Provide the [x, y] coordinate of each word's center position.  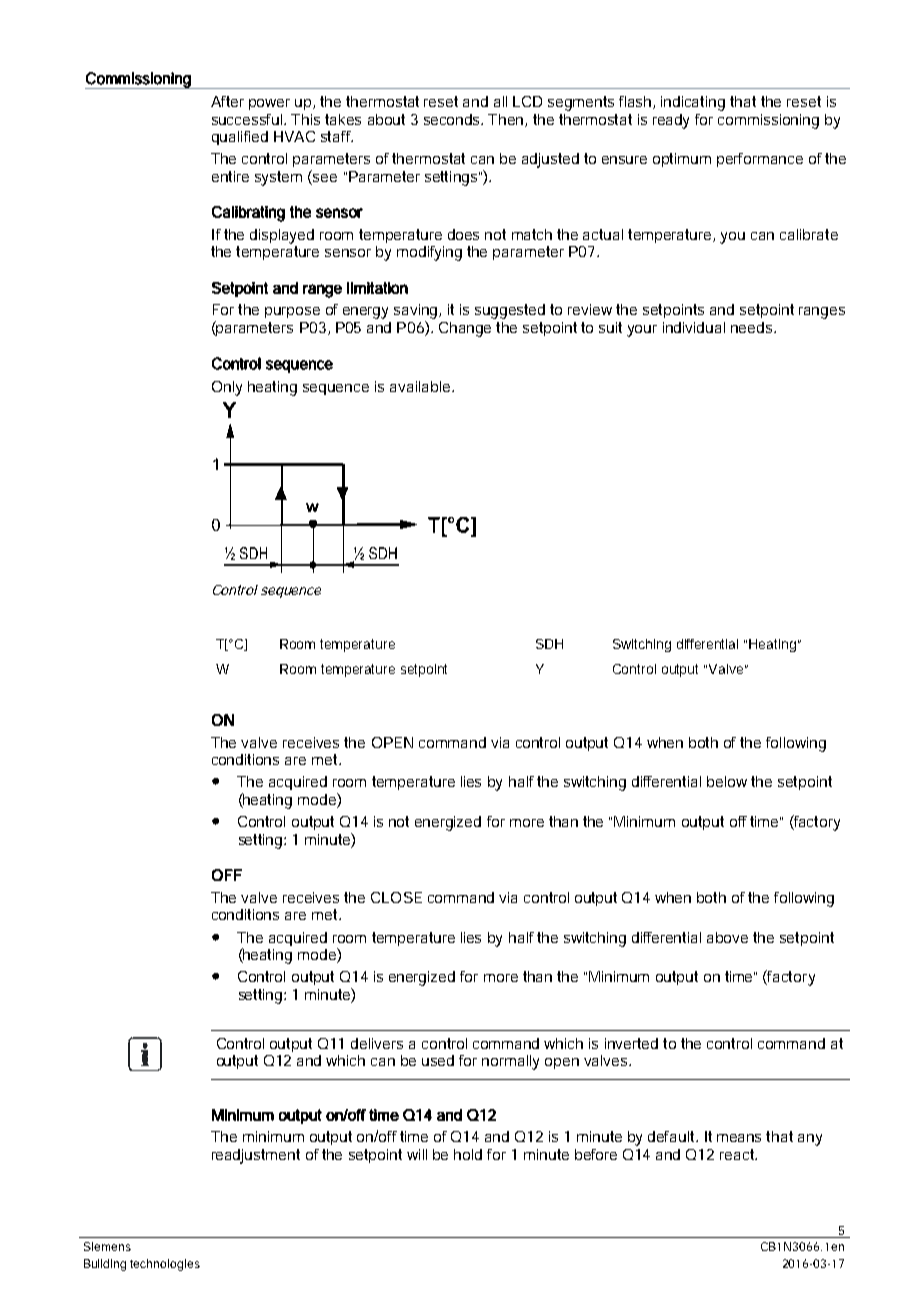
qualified [240, 138]
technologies [165, 1265]
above [727, 937]
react [738, 1154]
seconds [453, 119]
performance [760, 160]
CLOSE [396, 897]
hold [468, 1154]
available [421, 386]
